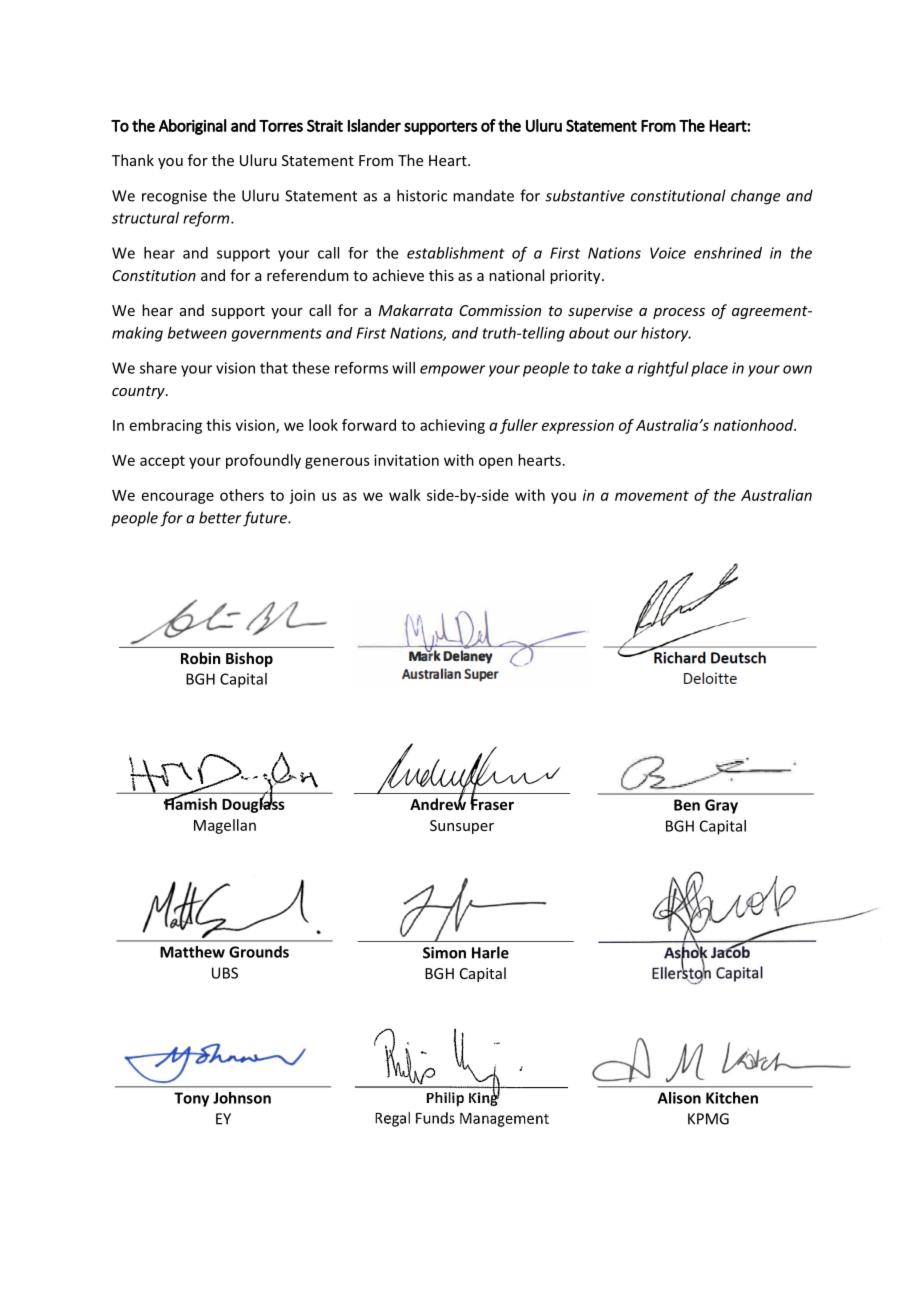  What do you see at coordinates (496, 463) in the screenshot?
I see `open` at bounding box center [496, 463].
